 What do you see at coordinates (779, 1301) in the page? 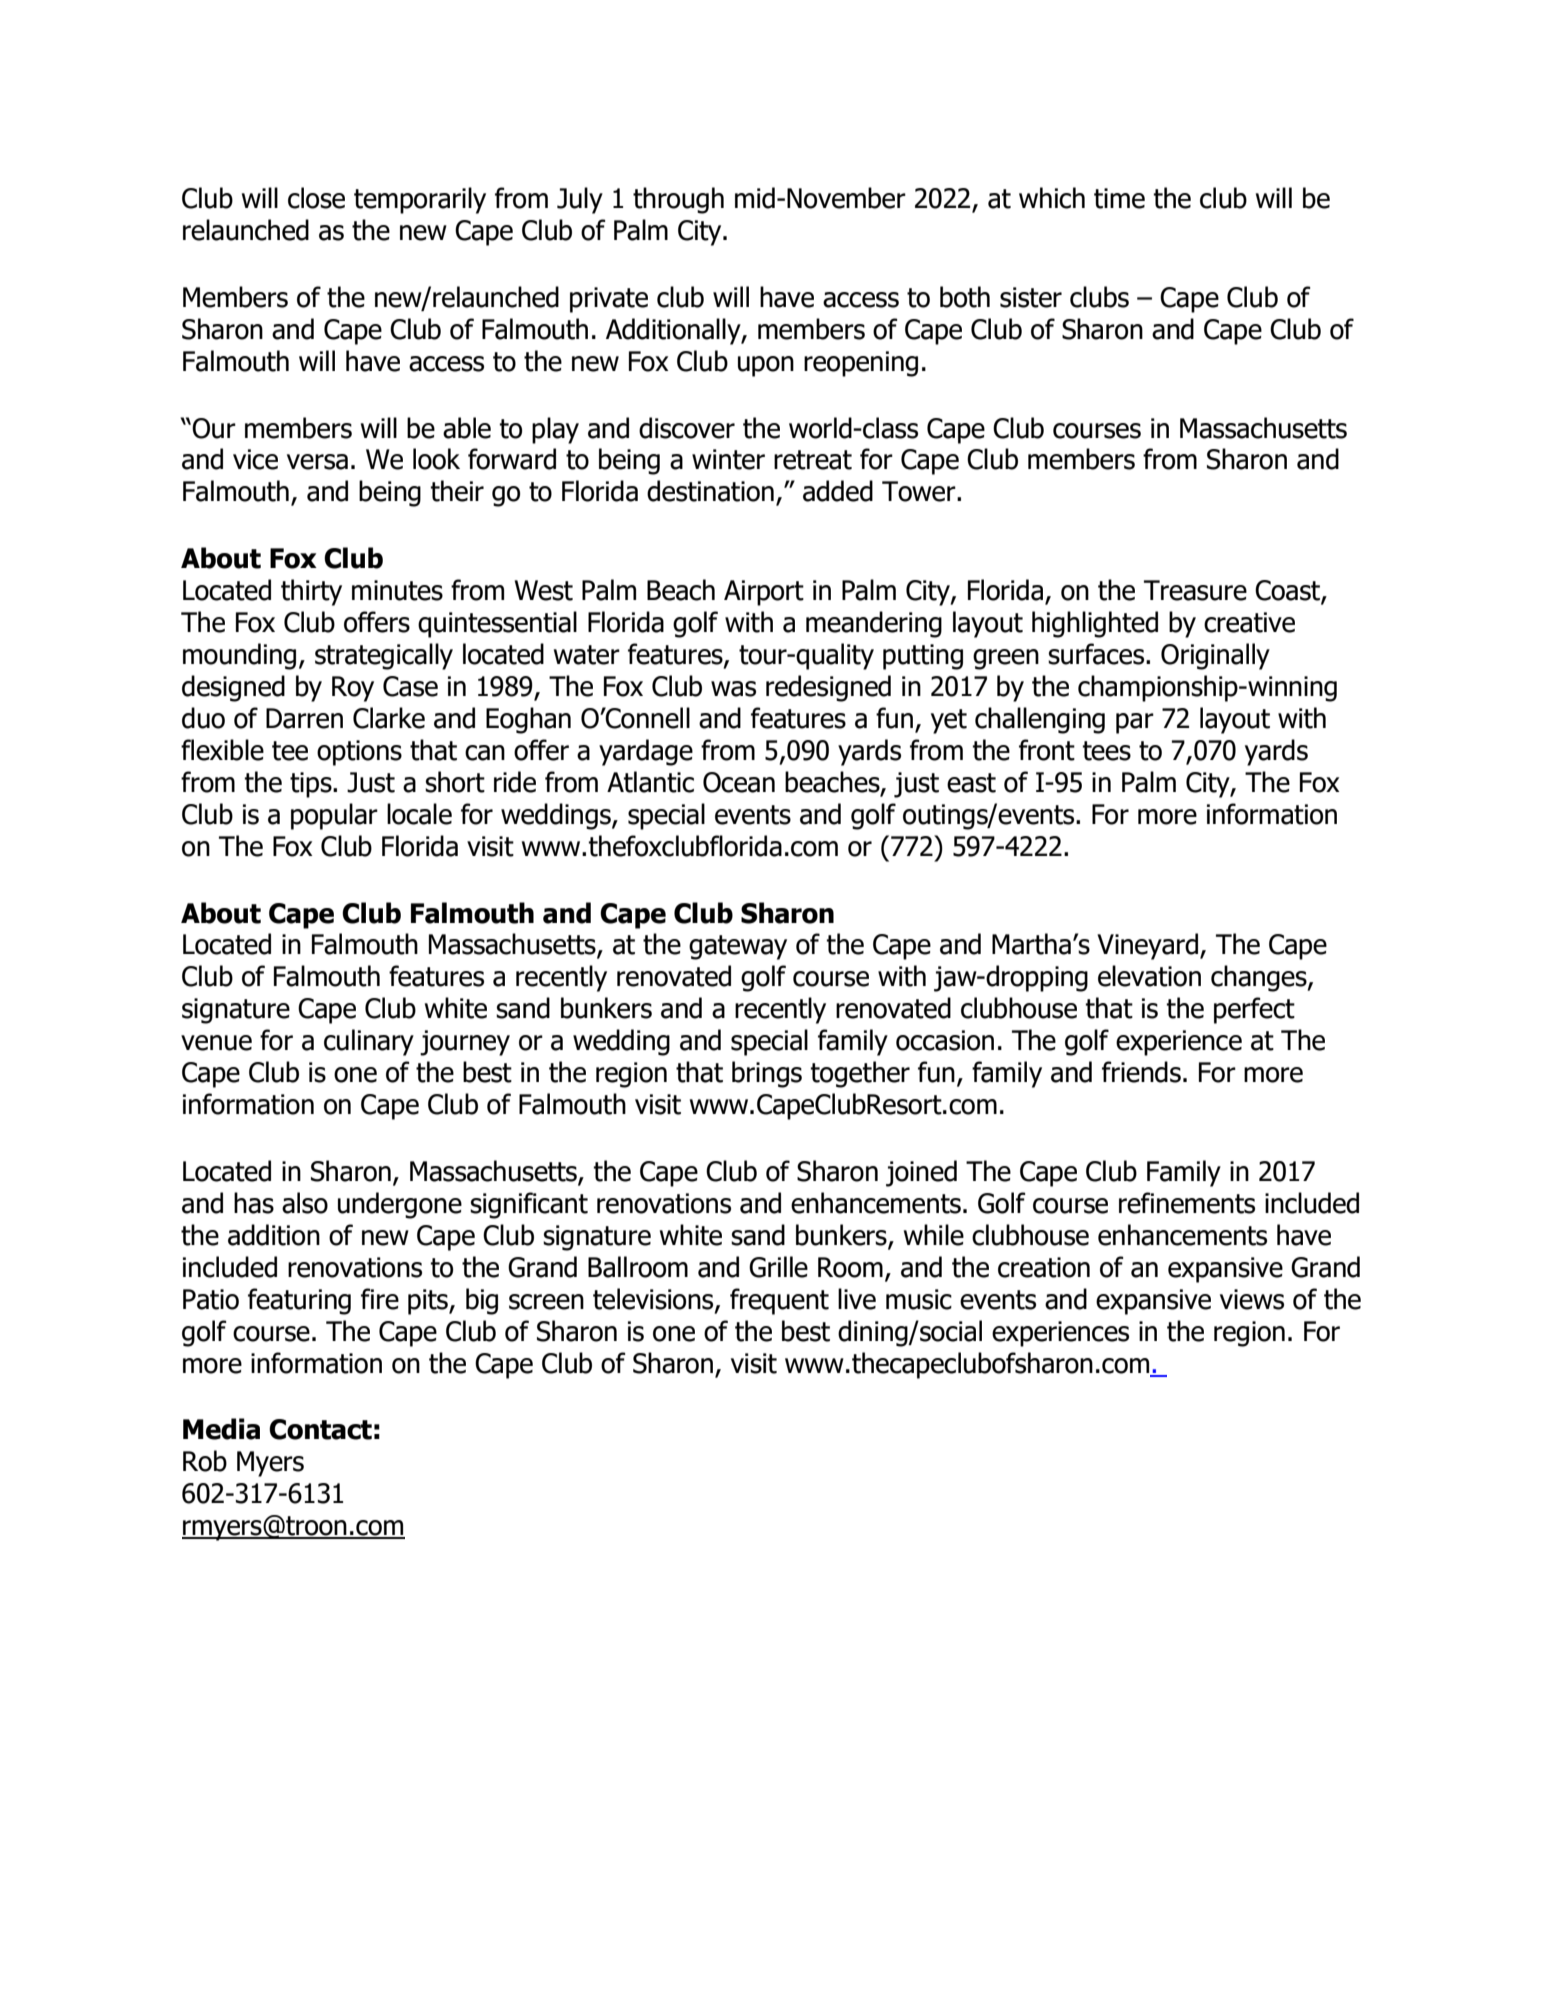
I see `frequent` at bounding box center [779, 1301].
